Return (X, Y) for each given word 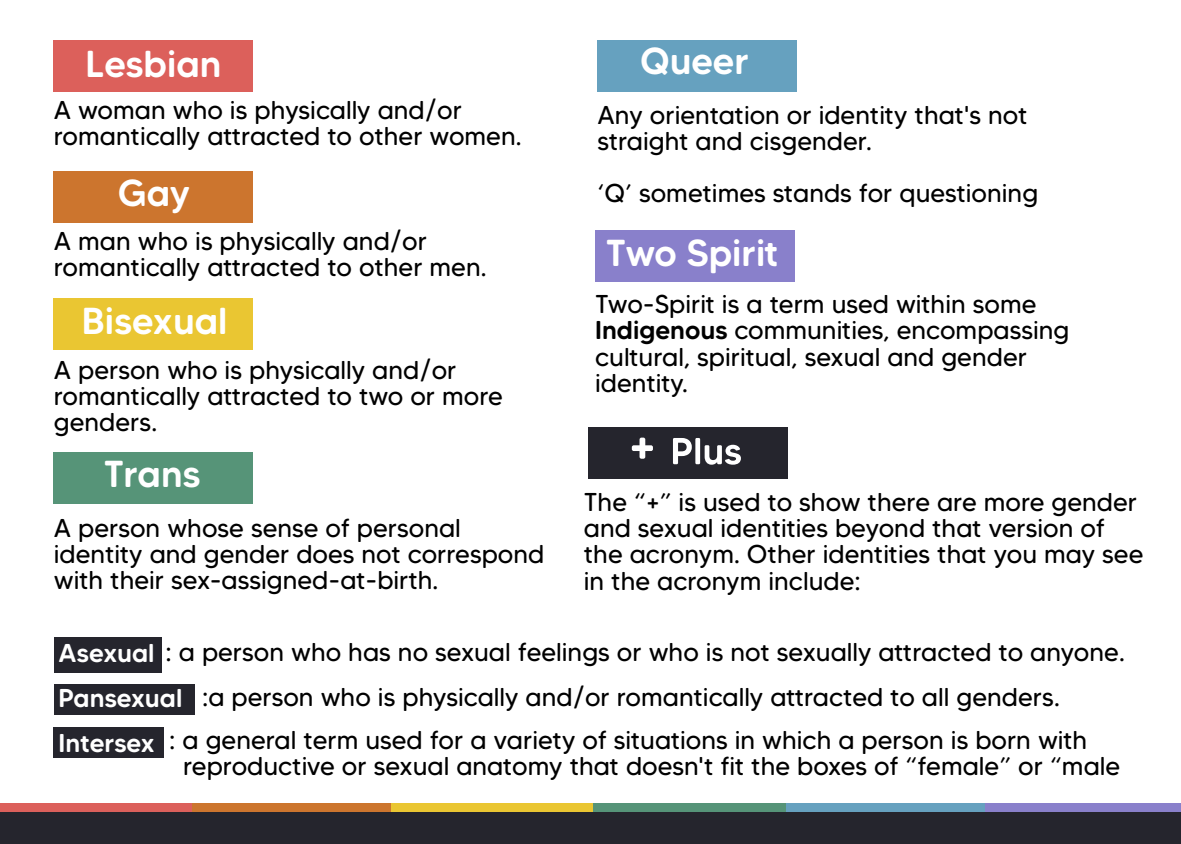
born (1003, 740)
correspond (475, 556)
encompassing (982, 332)
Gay (154, 196)
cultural (640, 358)
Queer (694, 61)
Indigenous (661, 332)
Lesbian (153, 64)
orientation (714, 115)
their (137, 580)
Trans (152, 474)
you (1015, 558)
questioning (968, 195)
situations (670, 740)
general (250, 743)
